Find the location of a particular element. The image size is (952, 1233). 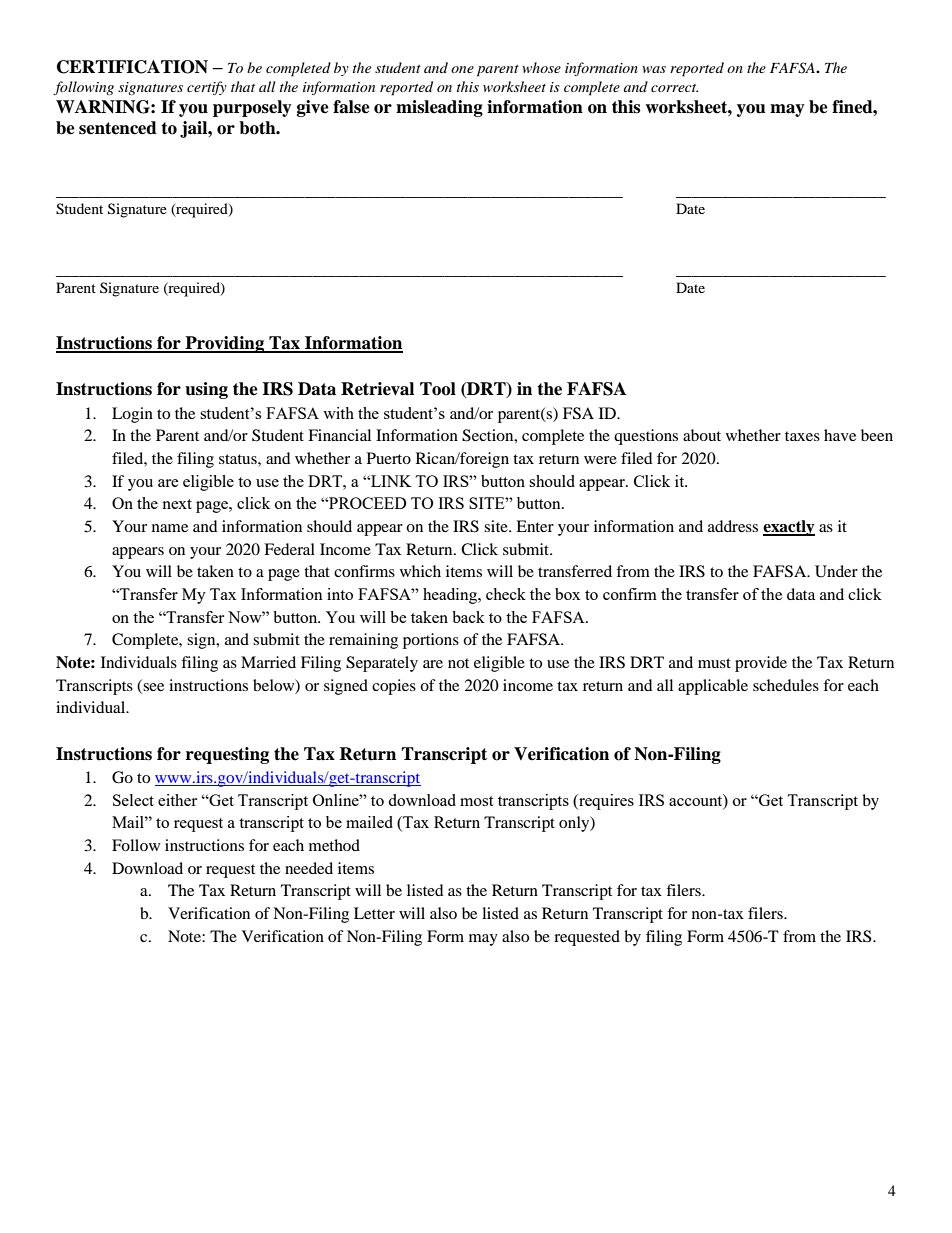

provide is located at coordinates (761, 664).
